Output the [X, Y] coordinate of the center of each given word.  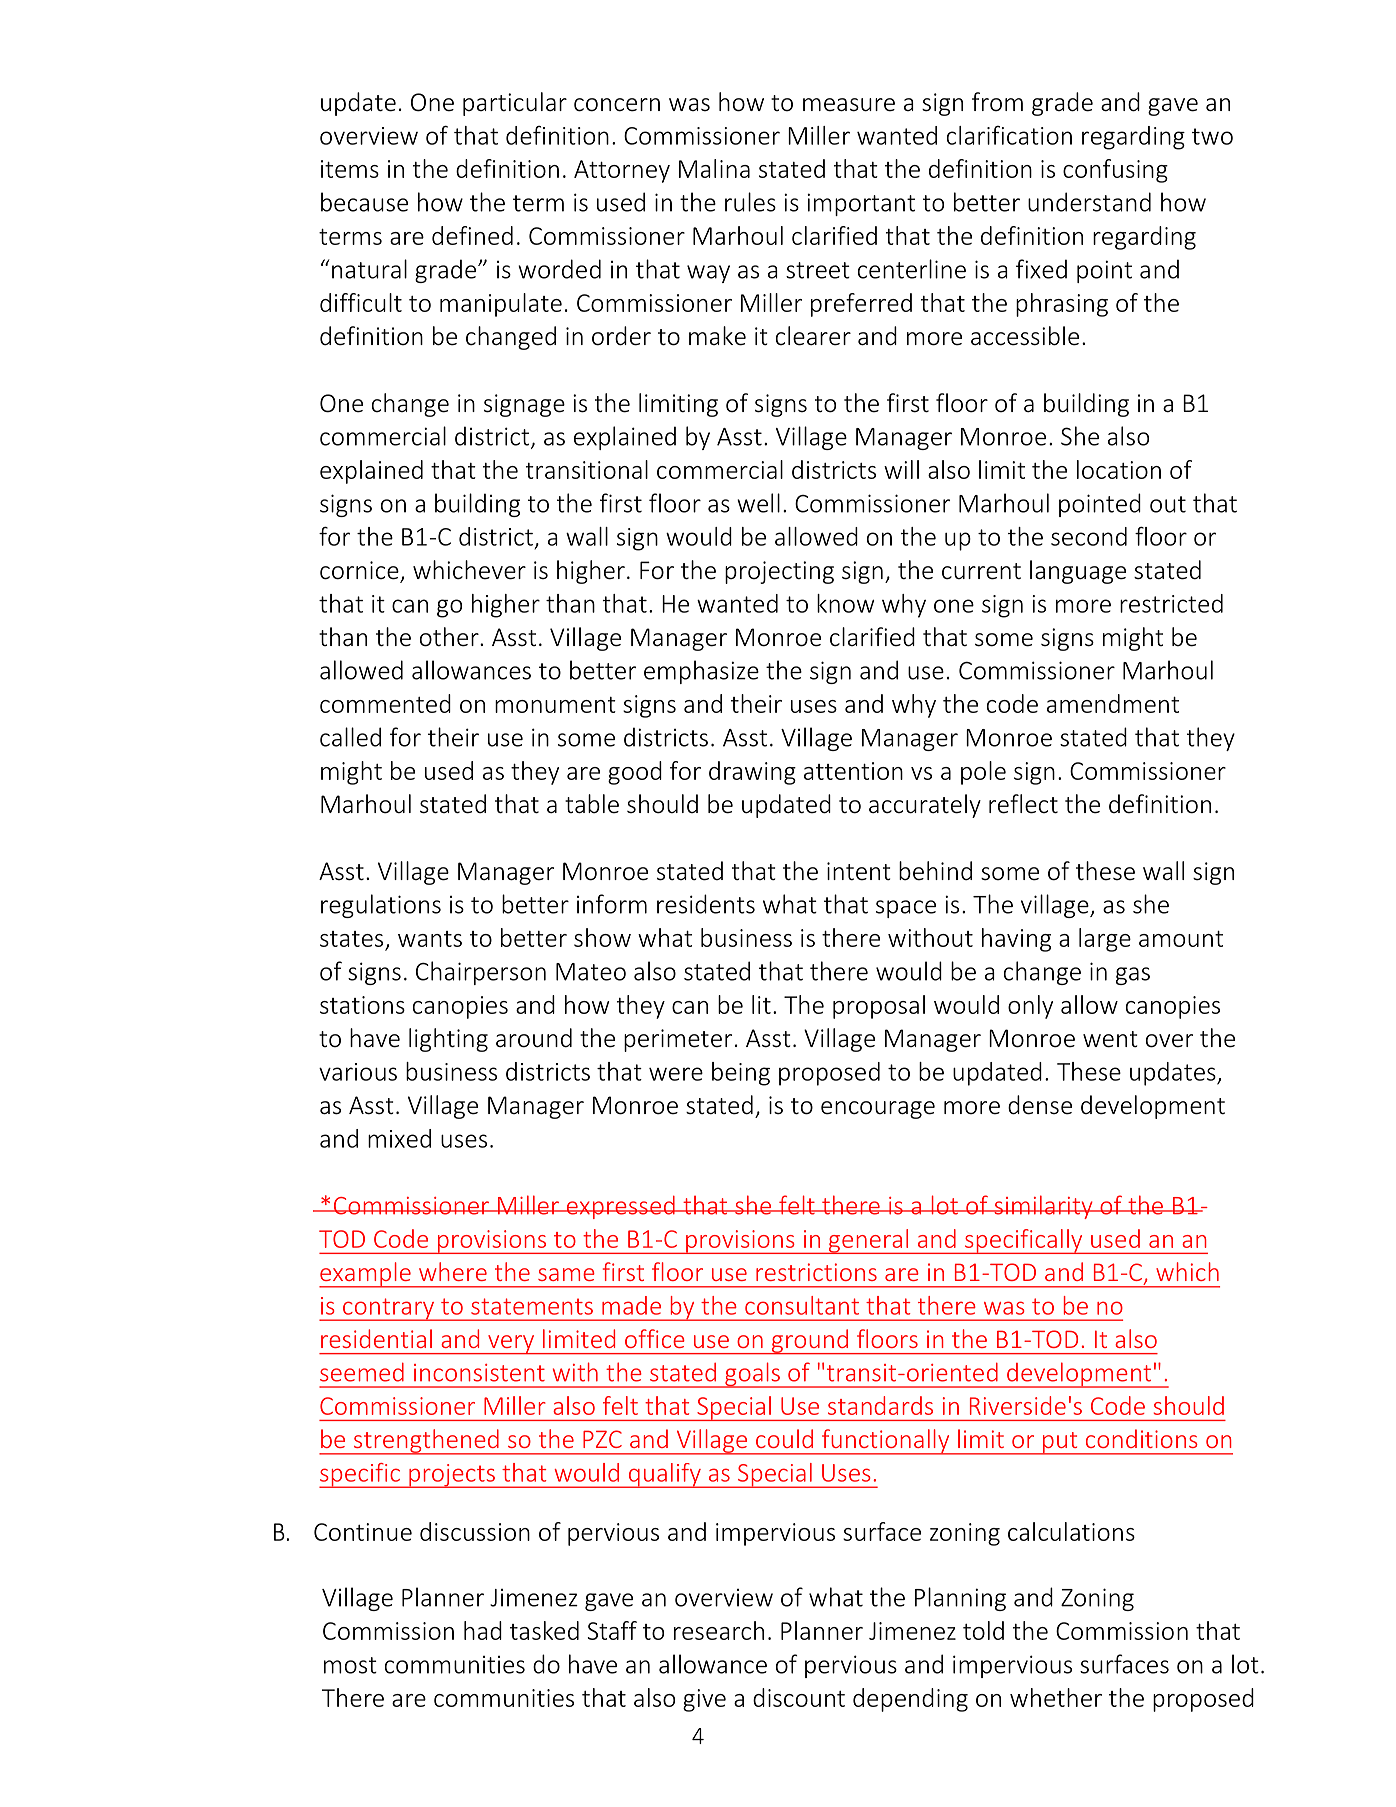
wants [430, 939]
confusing [1115, 171]
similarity [1043, 1207]
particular [515, 104]
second [1089, 536]
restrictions [816, 1272]
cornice [360, 571]
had [483, 1630]
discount [799, 1697]
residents [706, 904]
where [453, 1271]
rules [750, 202]
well [758, 503]
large [1105, 940]
